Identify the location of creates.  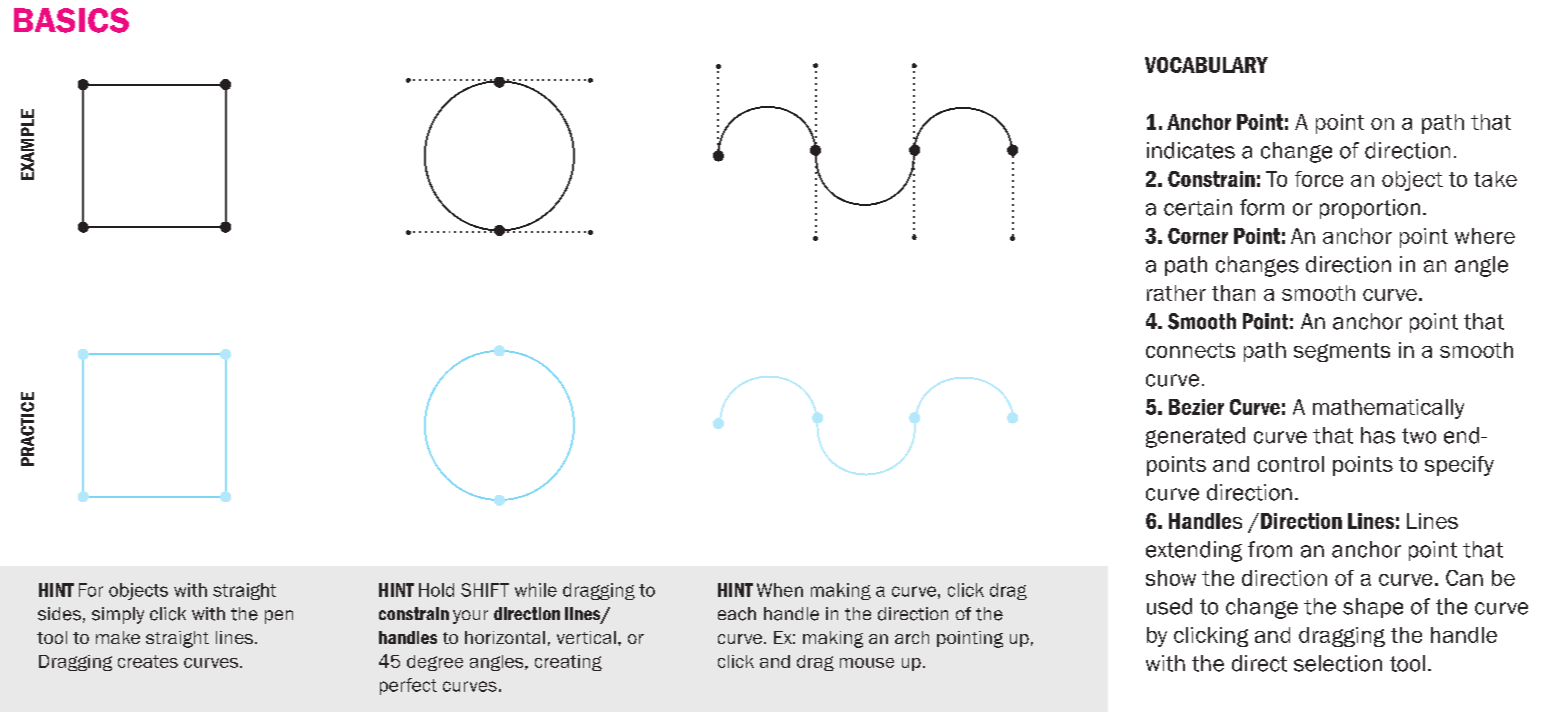
(148, 661).
